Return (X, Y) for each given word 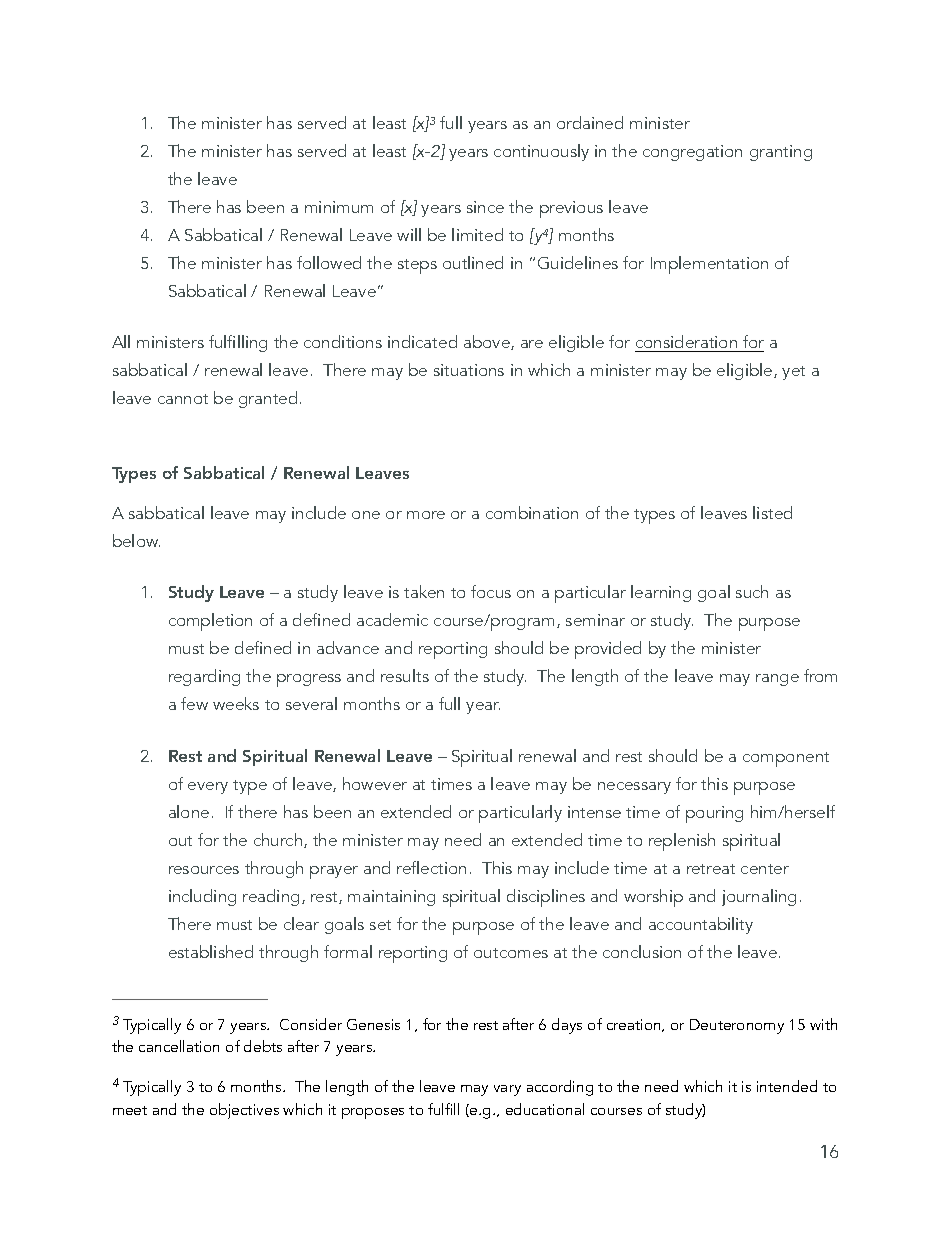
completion (210, 622)
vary (507, 1090)
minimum (339, 207)
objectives (244, 1111)
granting (781, 153)
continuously (541, 152)
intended (787, 1086)
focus (491, 591)
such (752, 591)
